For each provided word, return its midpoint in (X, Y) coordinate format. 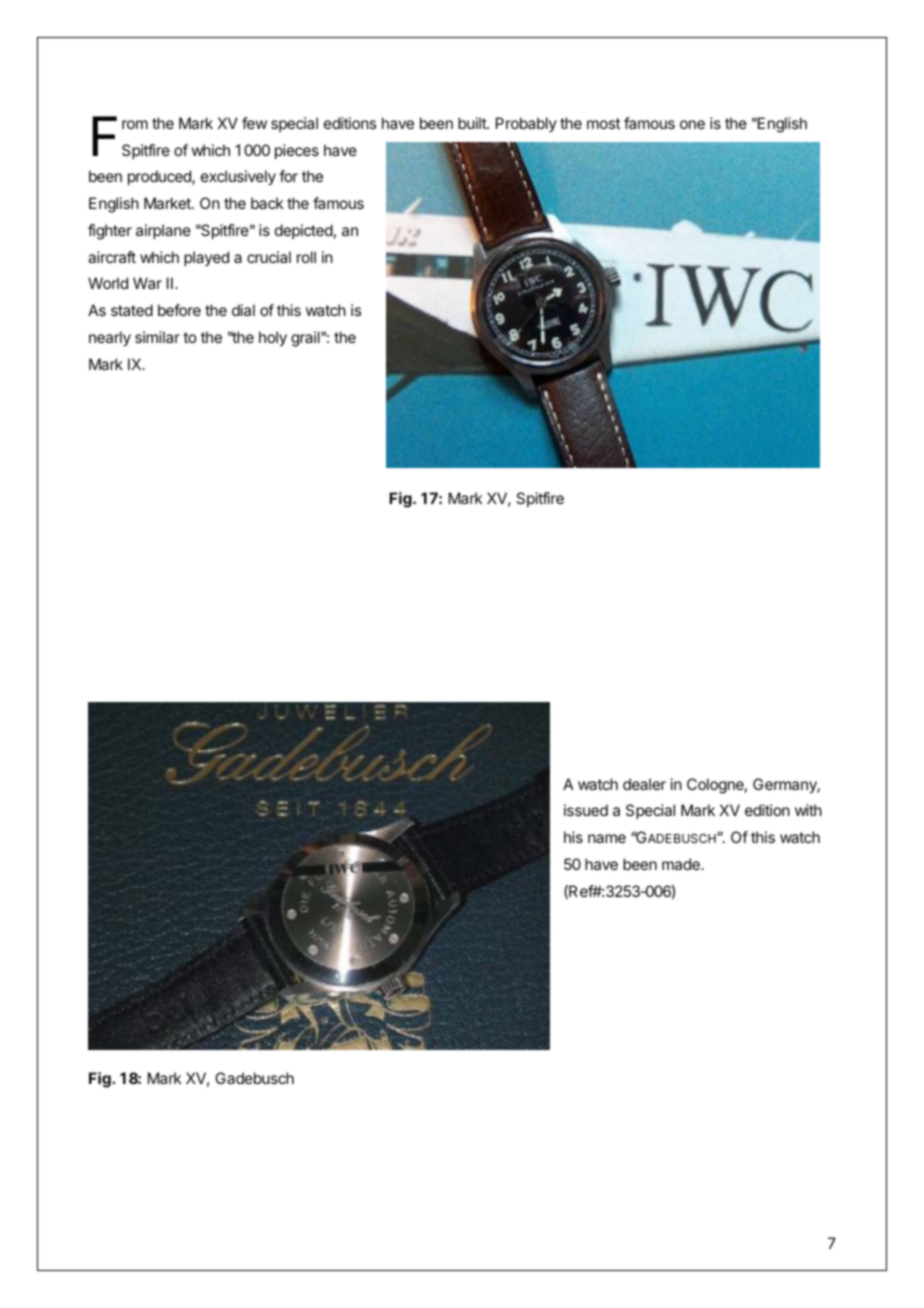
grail (305, 339)
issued (586, 810)
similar (157, 337)
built (473, 123)
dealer (644, 784)
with (808, 810)
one (692, 124)
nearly (110, 339)
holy (273, 339)
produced (160, 177)
